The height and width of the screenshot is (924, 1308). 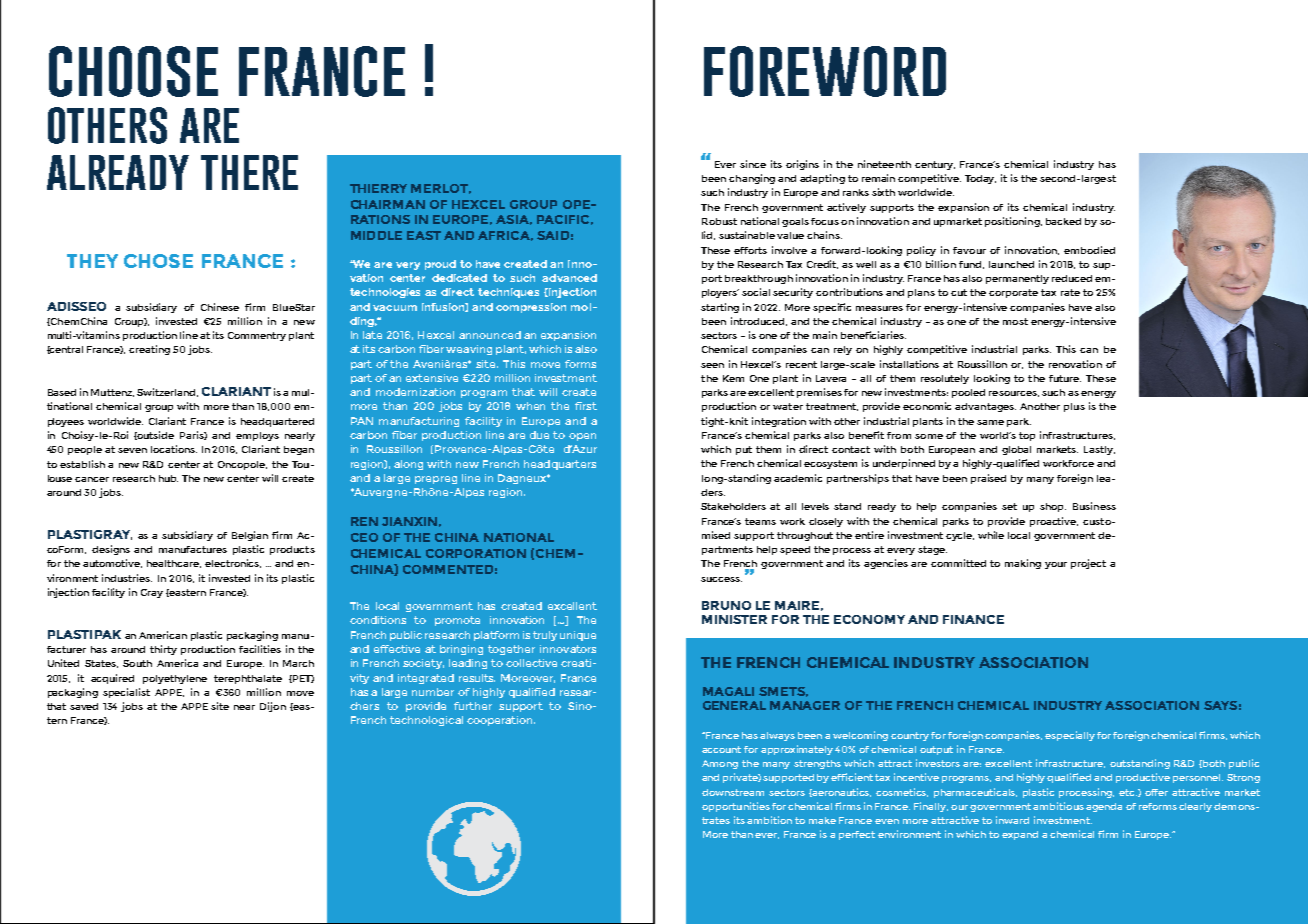 I want to click on Belgian, so click(x=250, y=536).
